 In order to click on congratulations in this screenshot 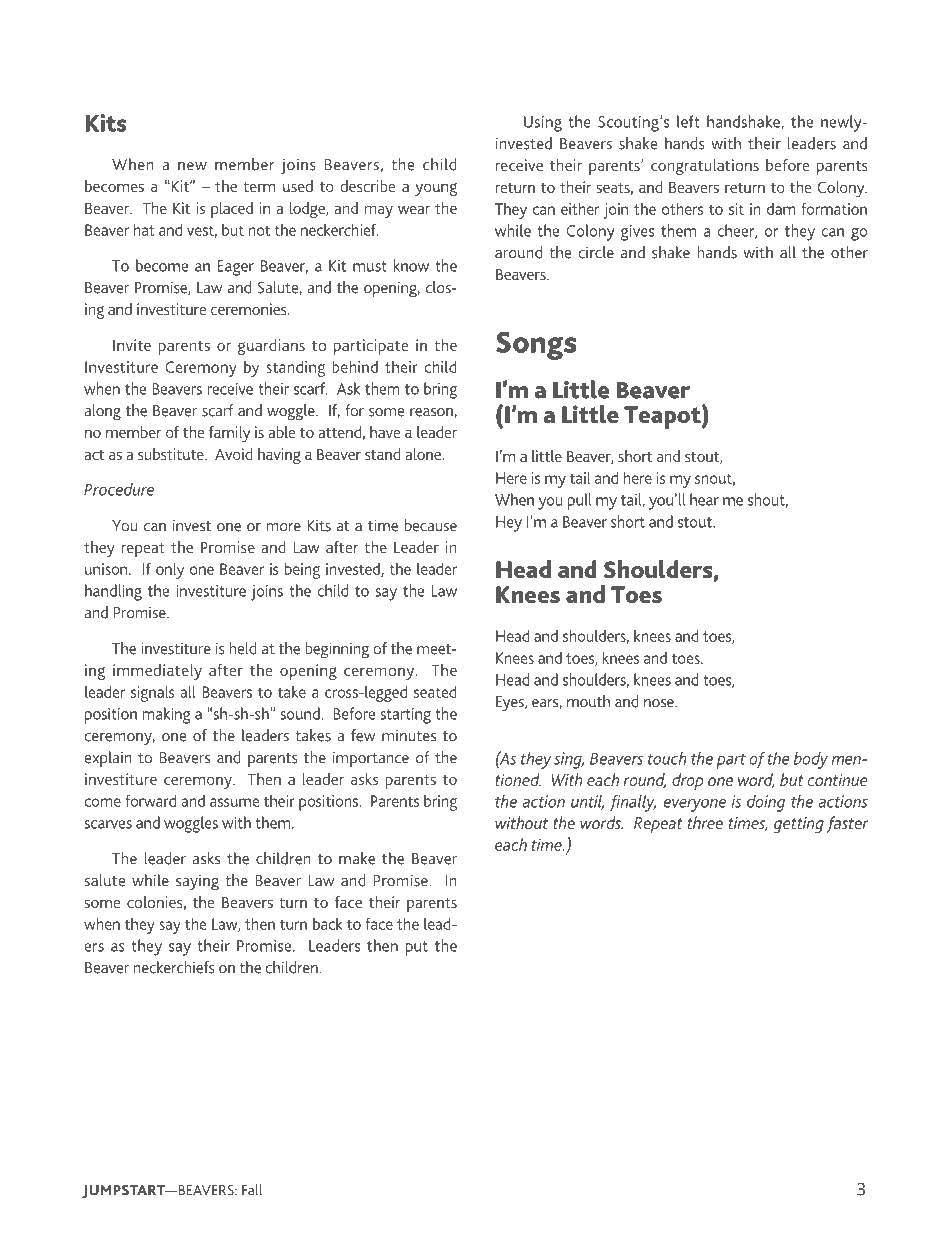, I will do `click(705, 167)`.
